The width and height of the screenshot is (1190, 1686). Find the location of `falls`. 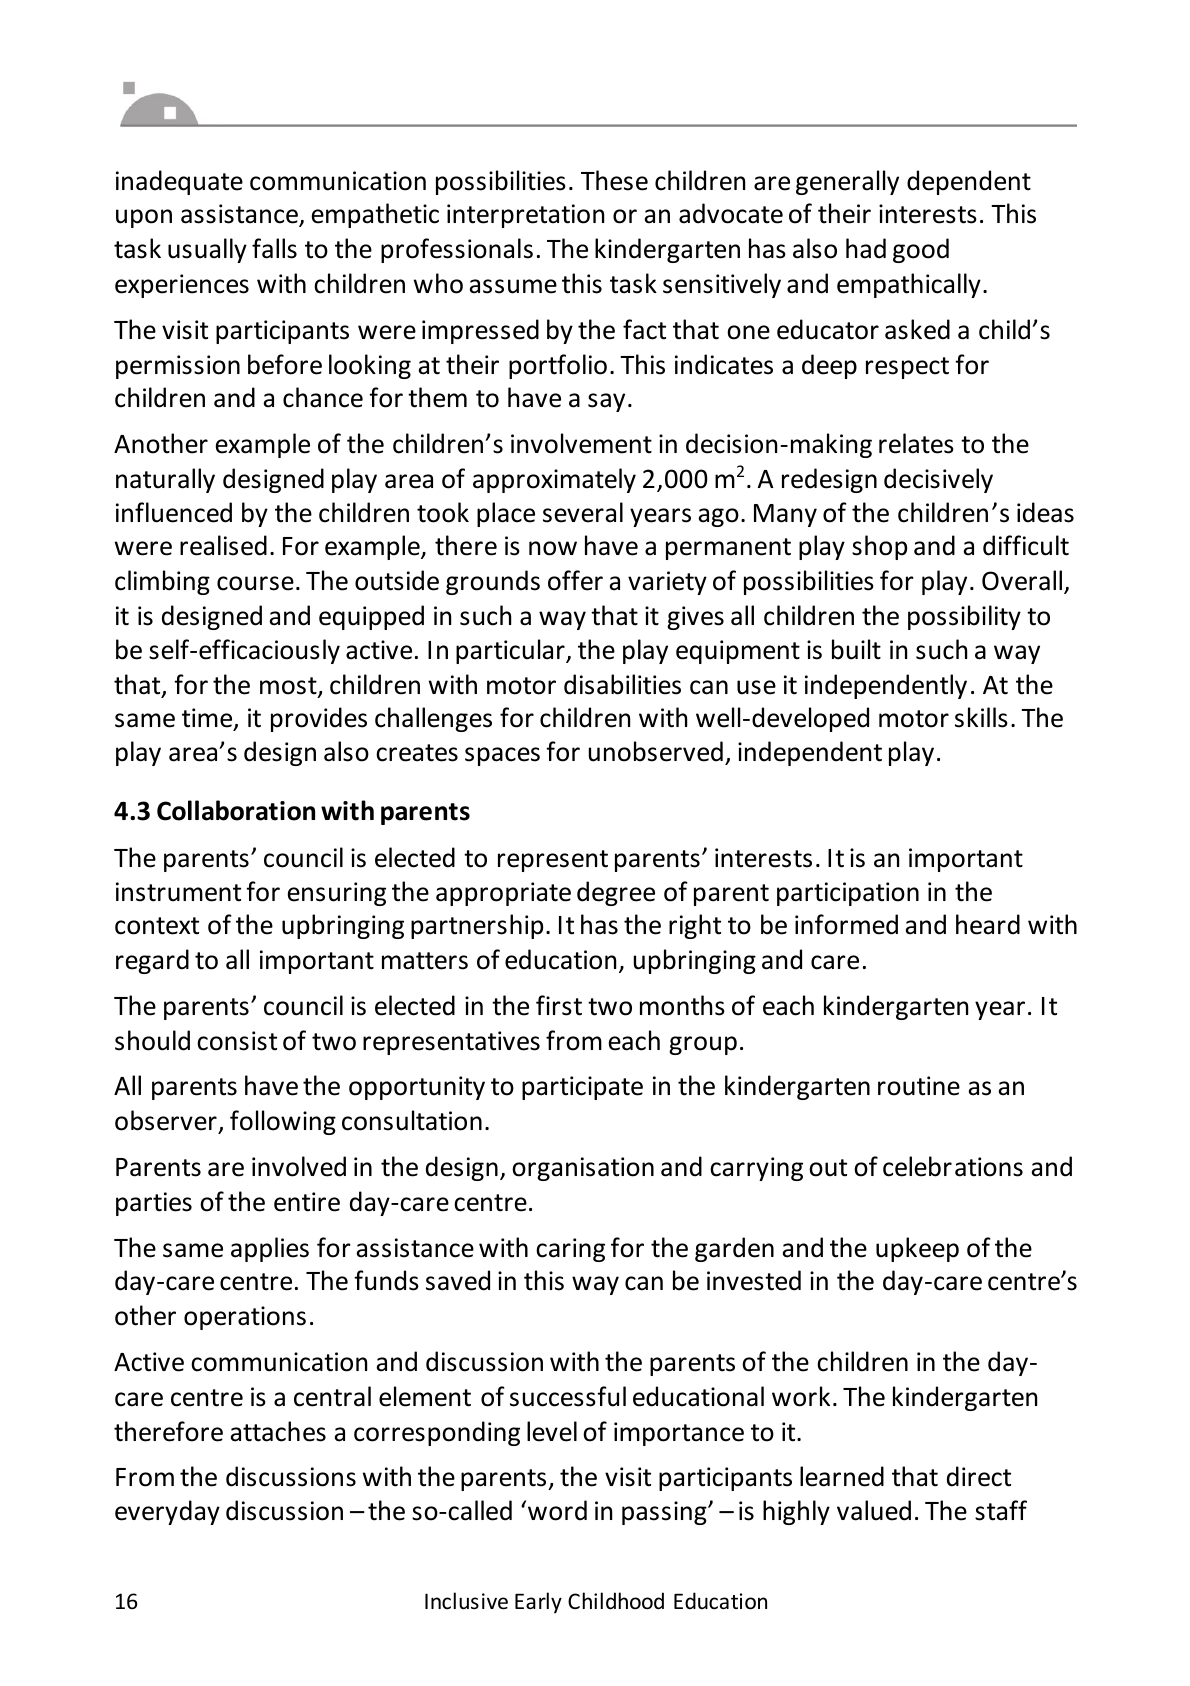

falls is located at coordinates (274, 248).
